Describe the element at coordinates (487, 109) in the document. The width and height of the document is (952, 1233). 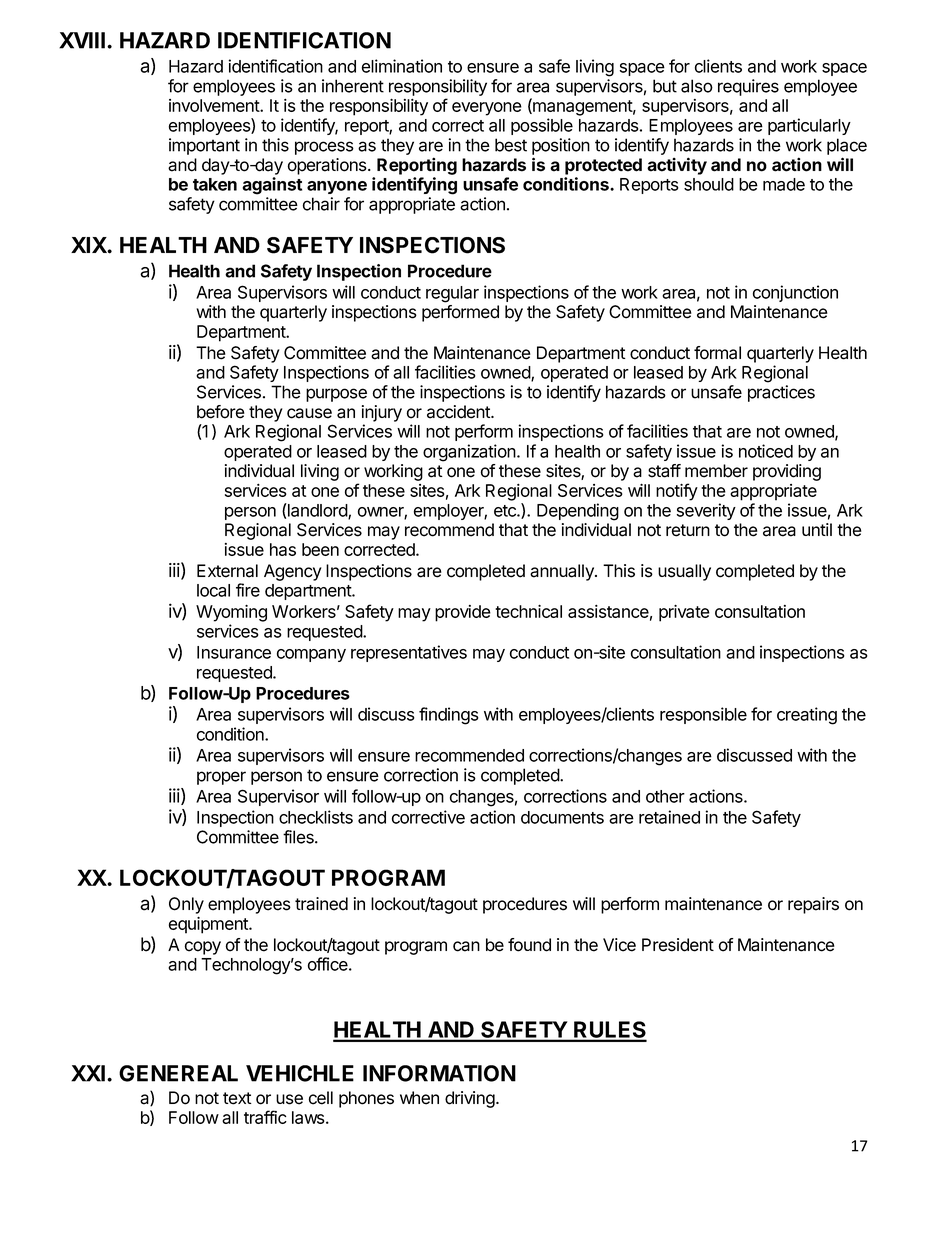
I see `everyone` at that location.
